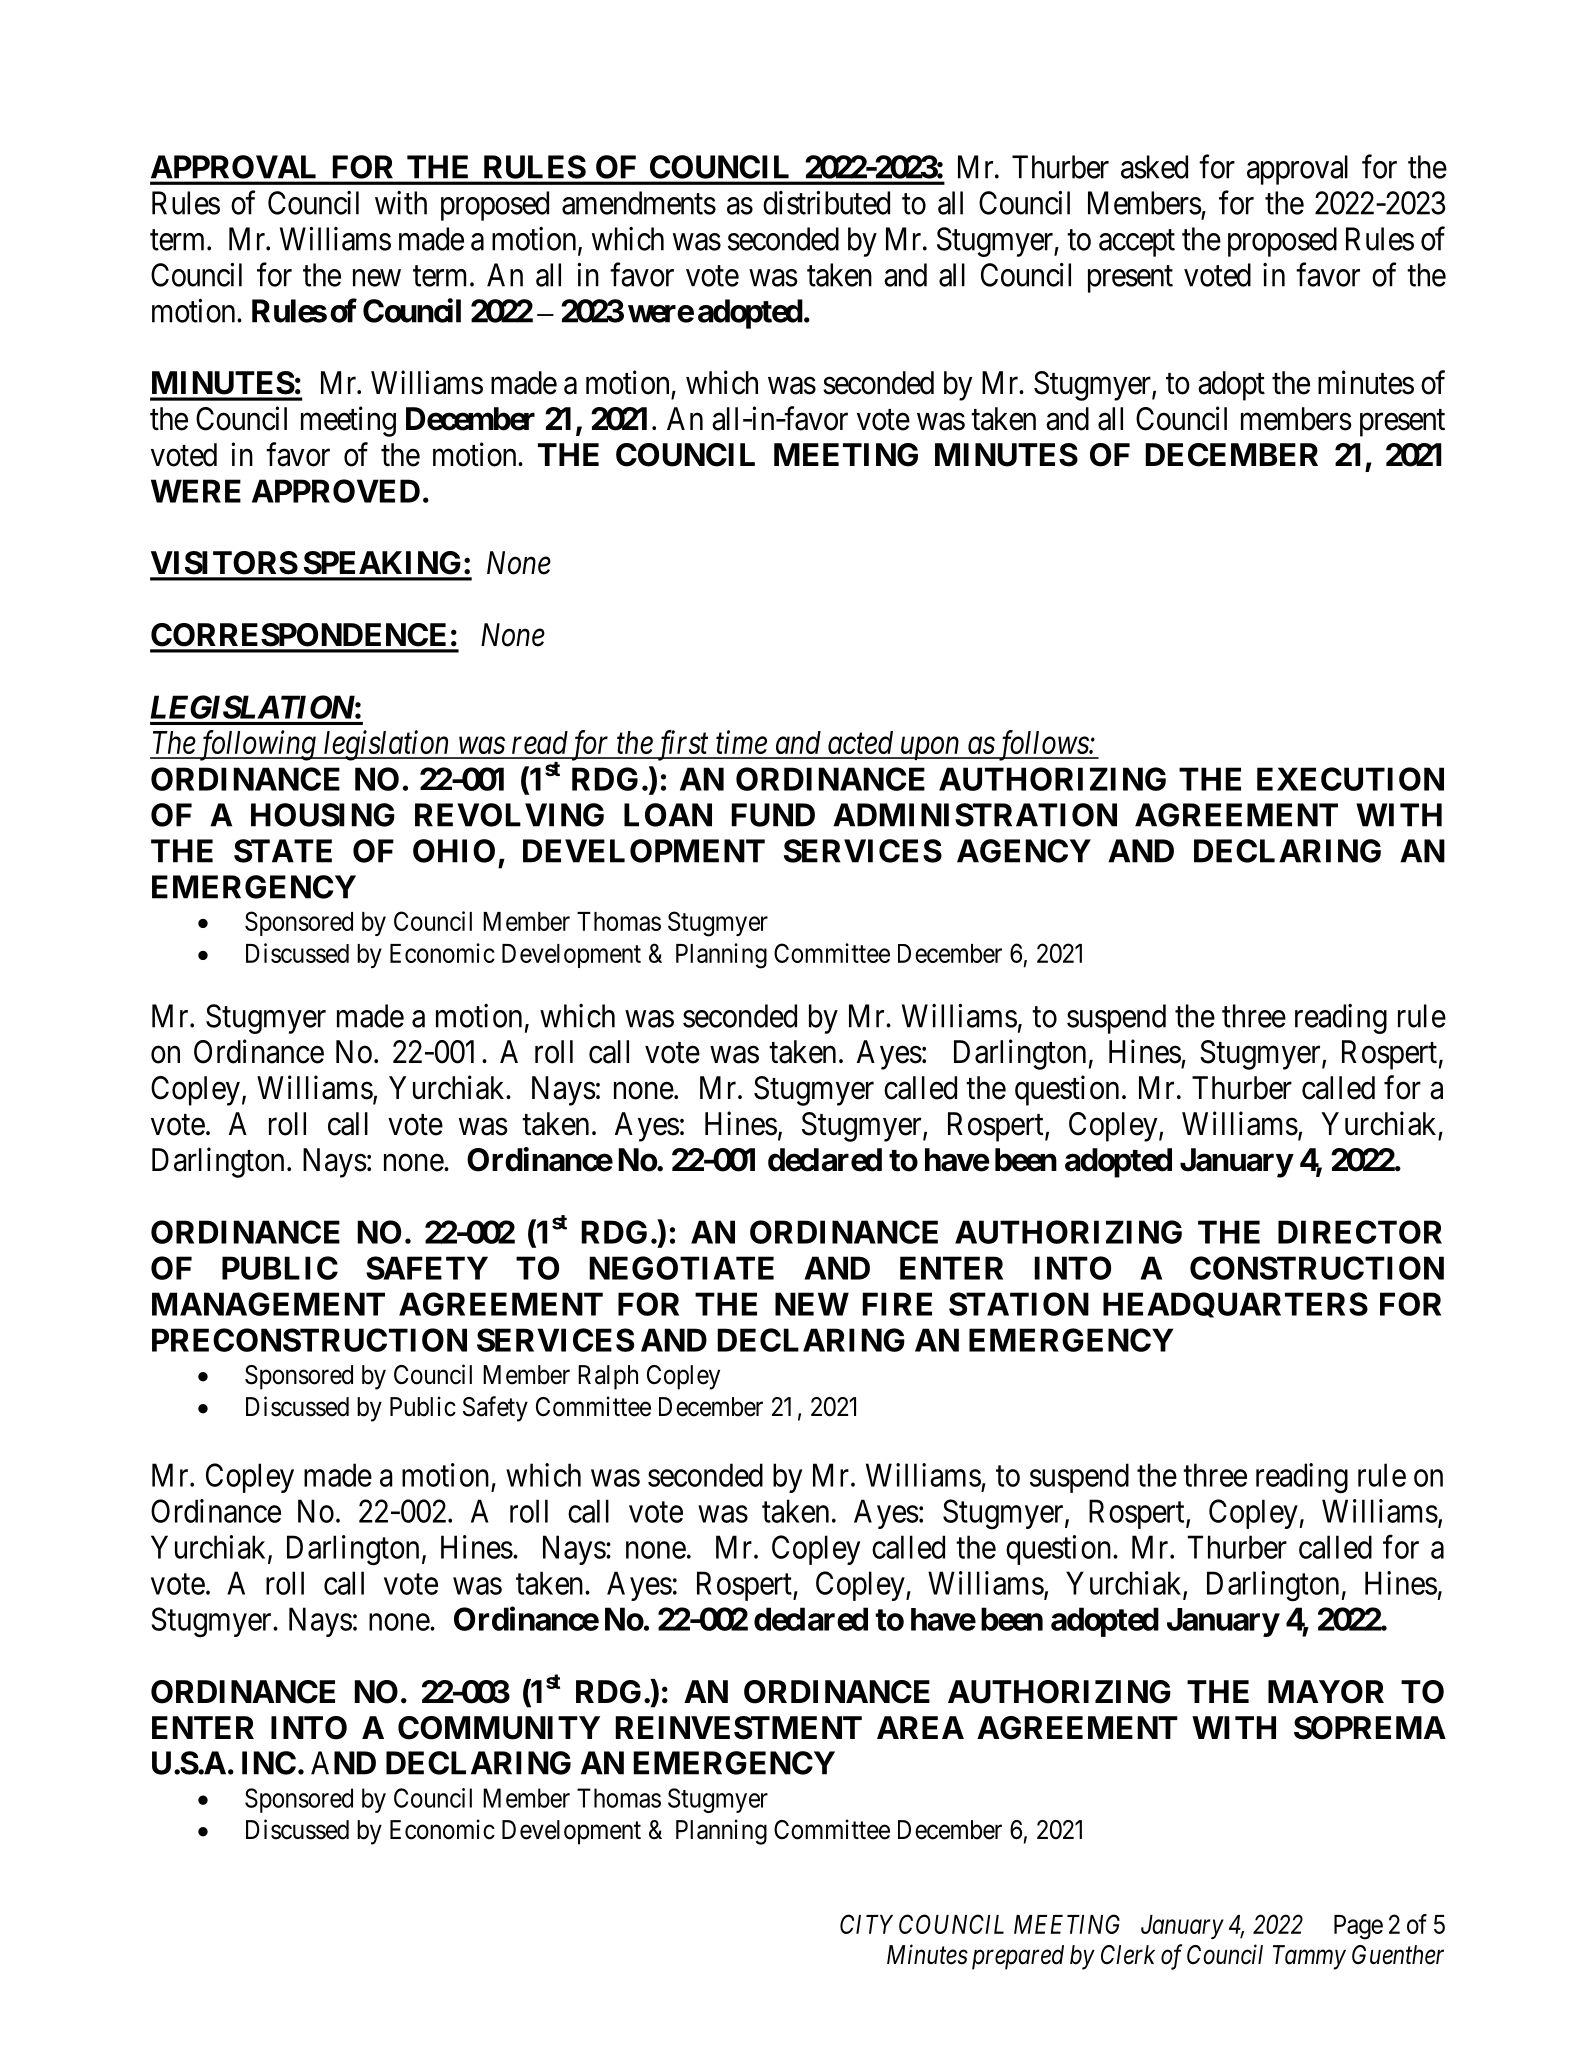 Image resolution: width=1595 pixels, height=2064 pixels. Describe the element at coordinates (269, 1763) in the screenshot. I see `INC` at that location.
